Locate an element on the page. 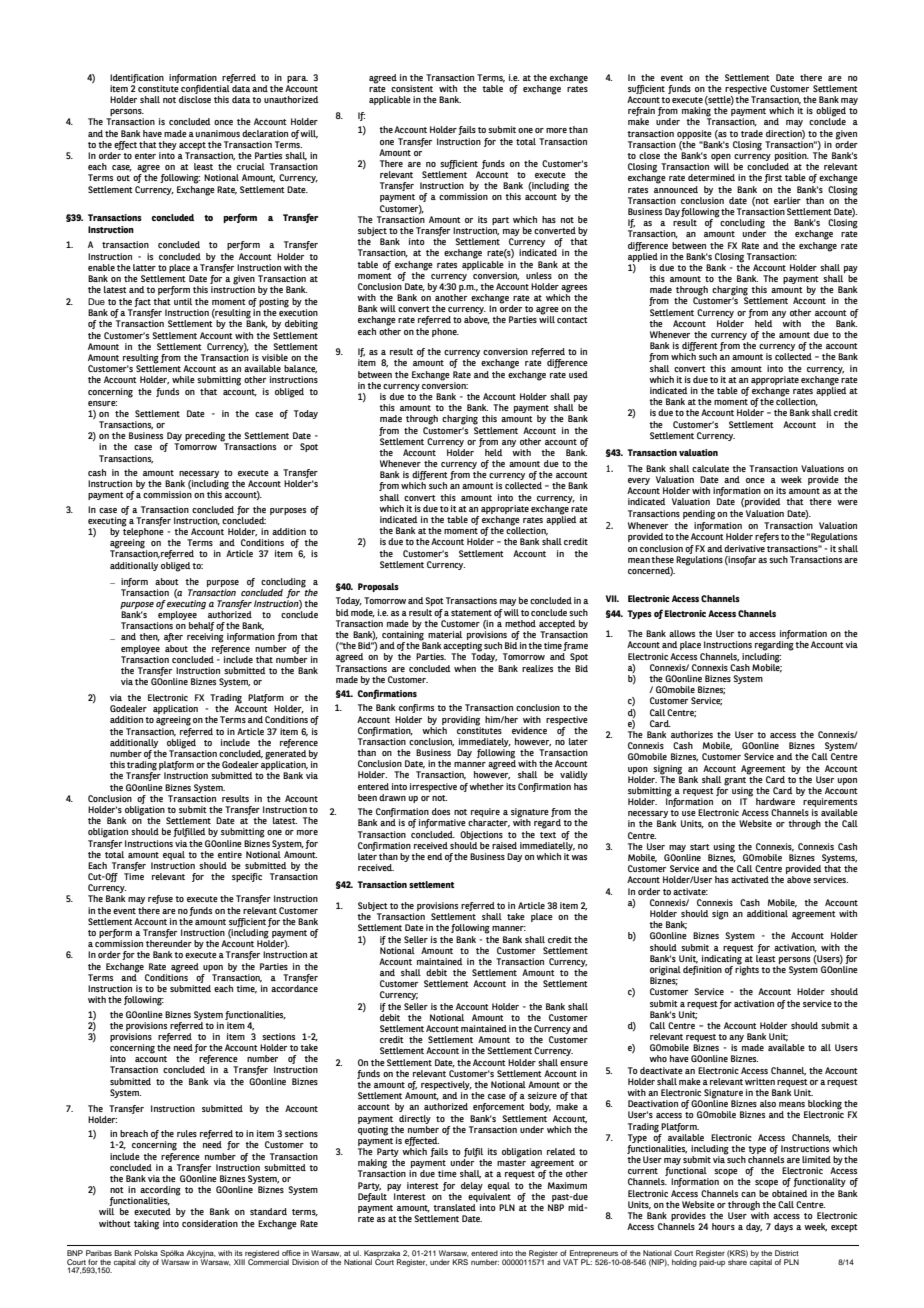 The image size is (924, 1308). raised is located at coordinates (504, 845).
